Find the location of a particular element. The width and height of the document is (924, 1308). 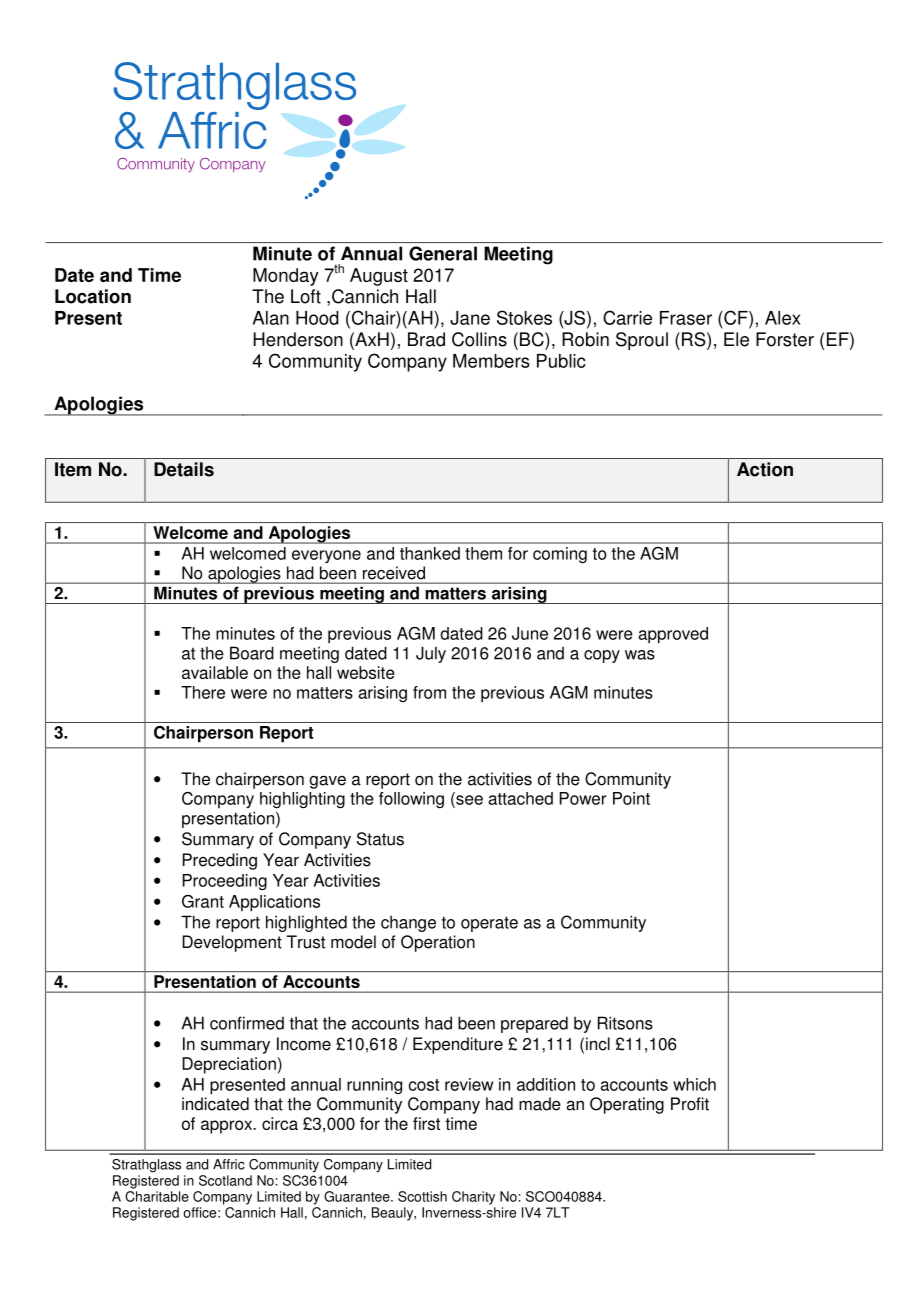

Board is located at coordinates (252, 653).
